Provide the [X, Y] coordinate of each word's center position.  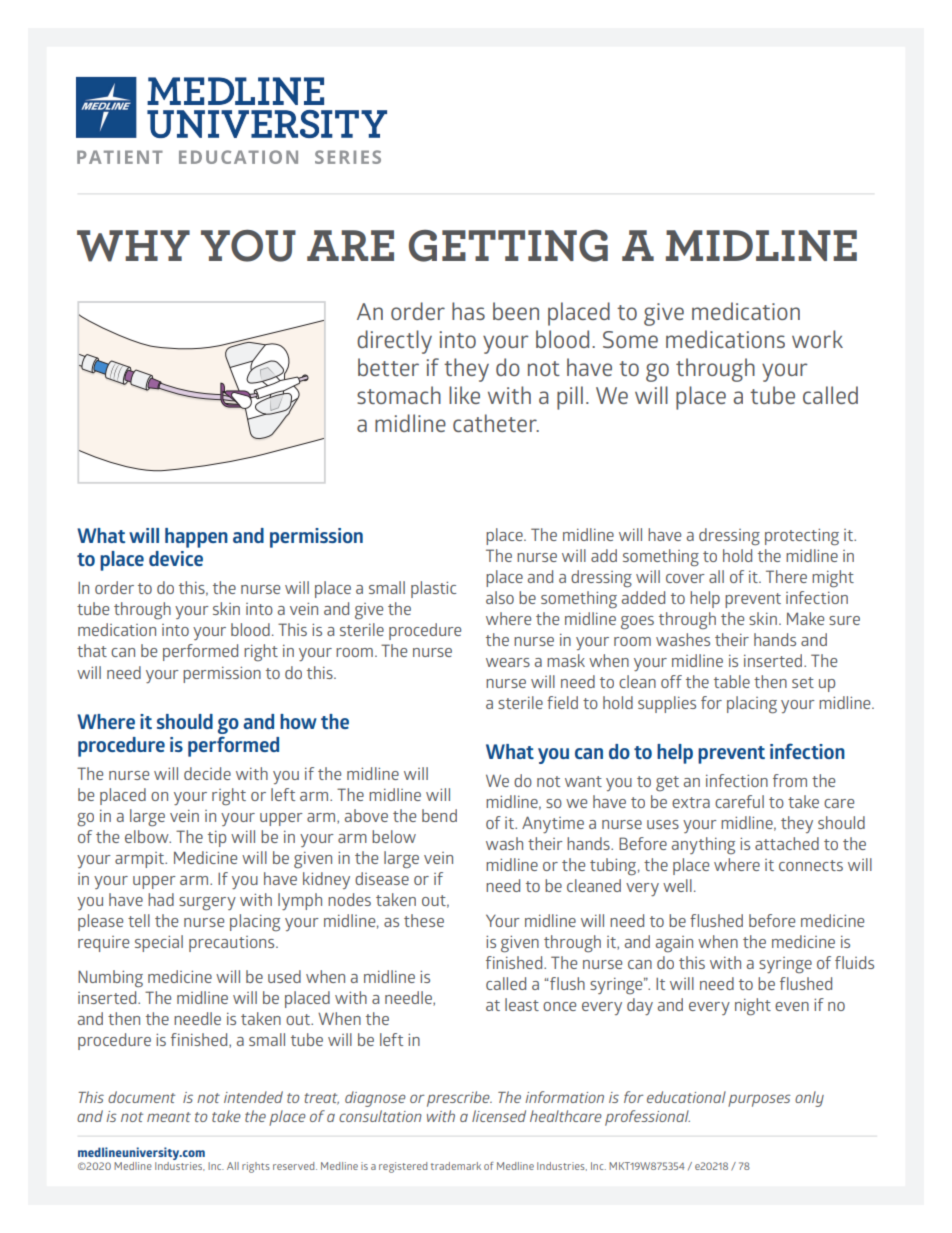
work [817, 339]
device [176, 558]
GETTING [508, 246]
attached [787, 843]
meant [169, 1117]
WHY [133, 246]
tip [217, 839]
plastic [433, 589]
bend [439, 815]
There [786, 576]
